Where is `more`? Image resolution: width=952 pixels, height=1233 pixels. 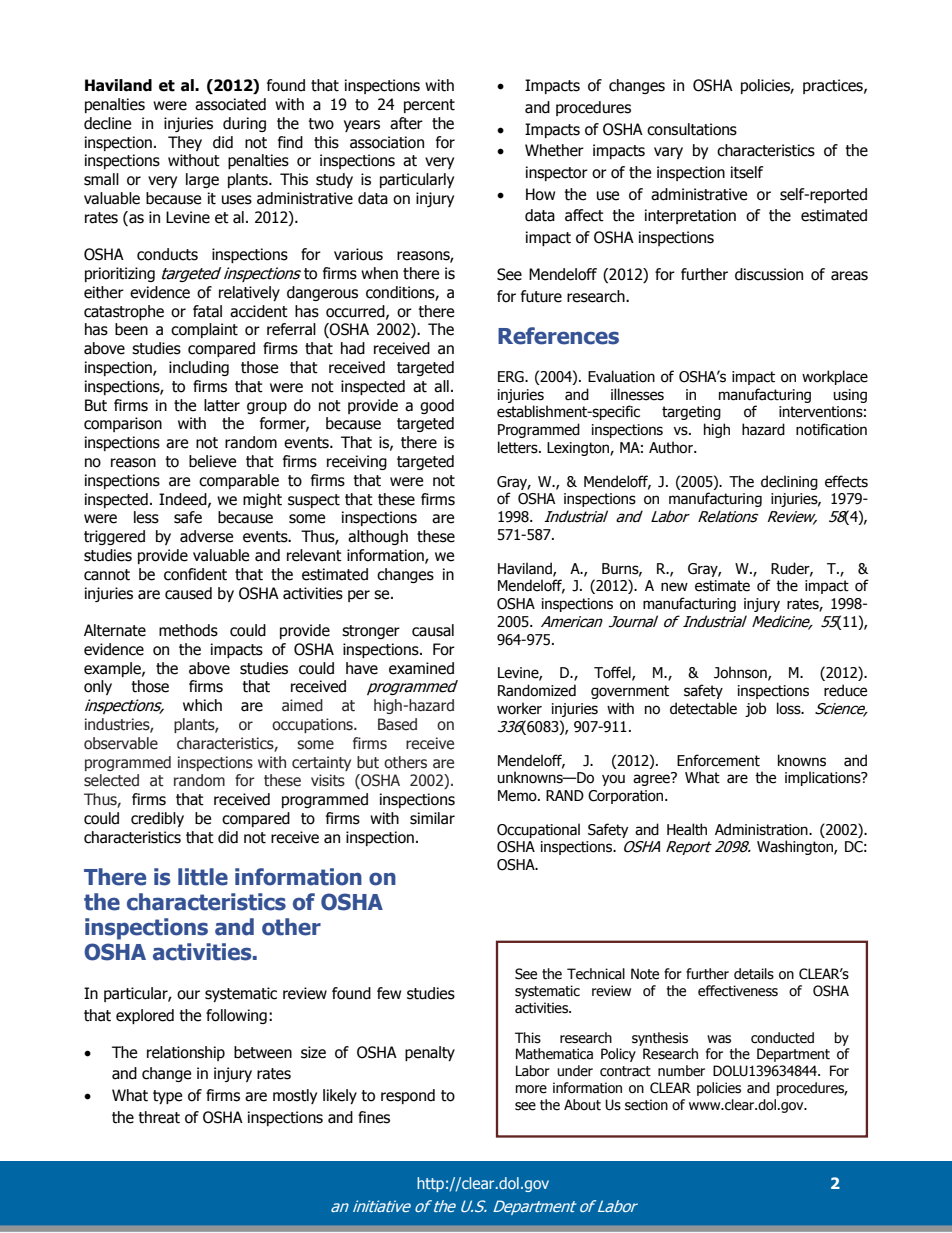
more is located at coordinates (531, 1089).
